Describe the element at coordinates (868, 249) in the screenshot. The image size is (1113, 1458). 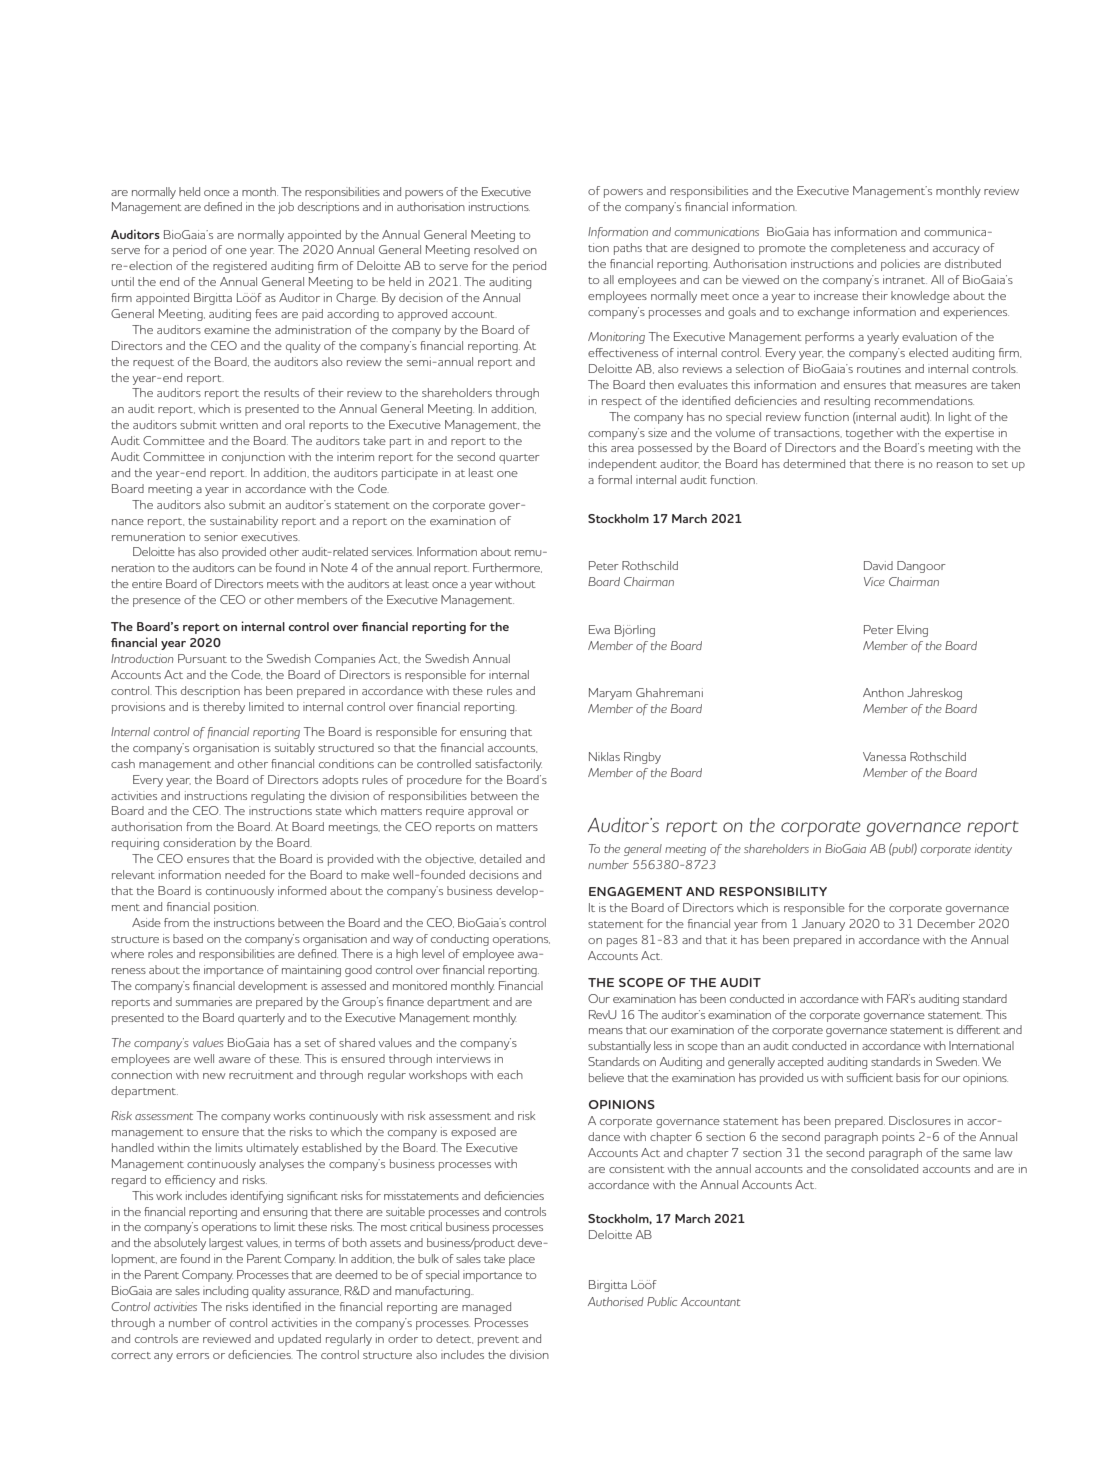
I see `completeness` at that location.
